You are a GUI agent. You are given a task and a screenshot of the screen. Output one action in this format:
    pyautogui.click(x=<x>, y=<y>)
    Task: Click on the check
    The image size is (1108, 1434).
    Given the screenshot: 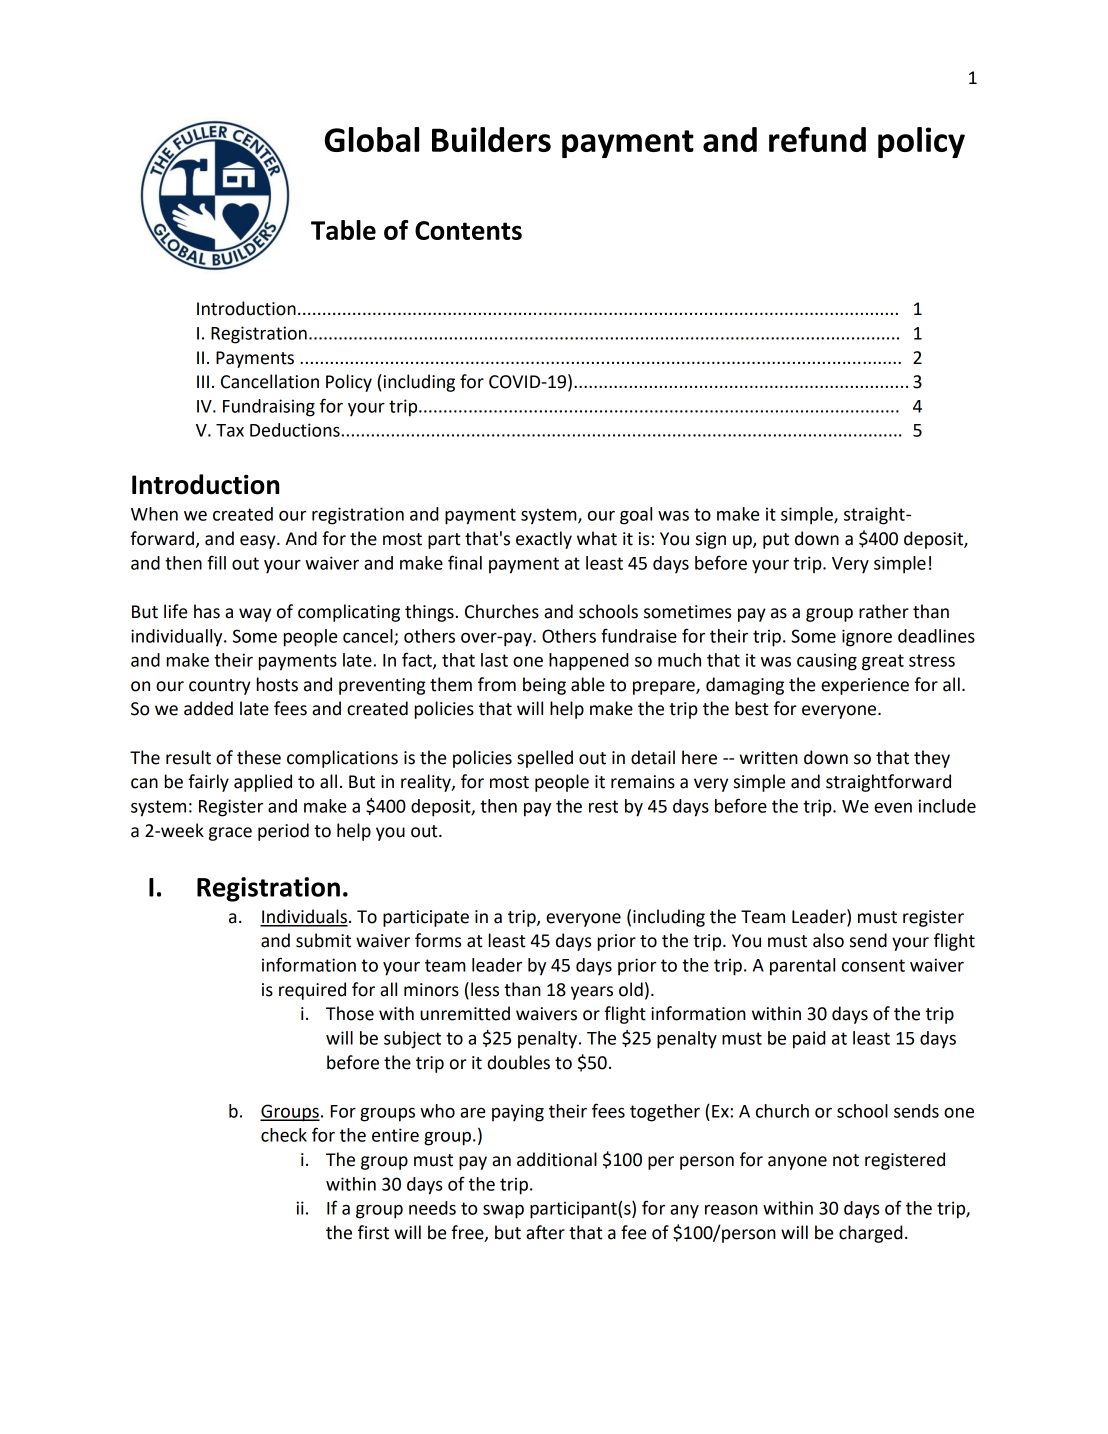 What is the action you would take?
    pyautogui.click(x=284, y=1135)
